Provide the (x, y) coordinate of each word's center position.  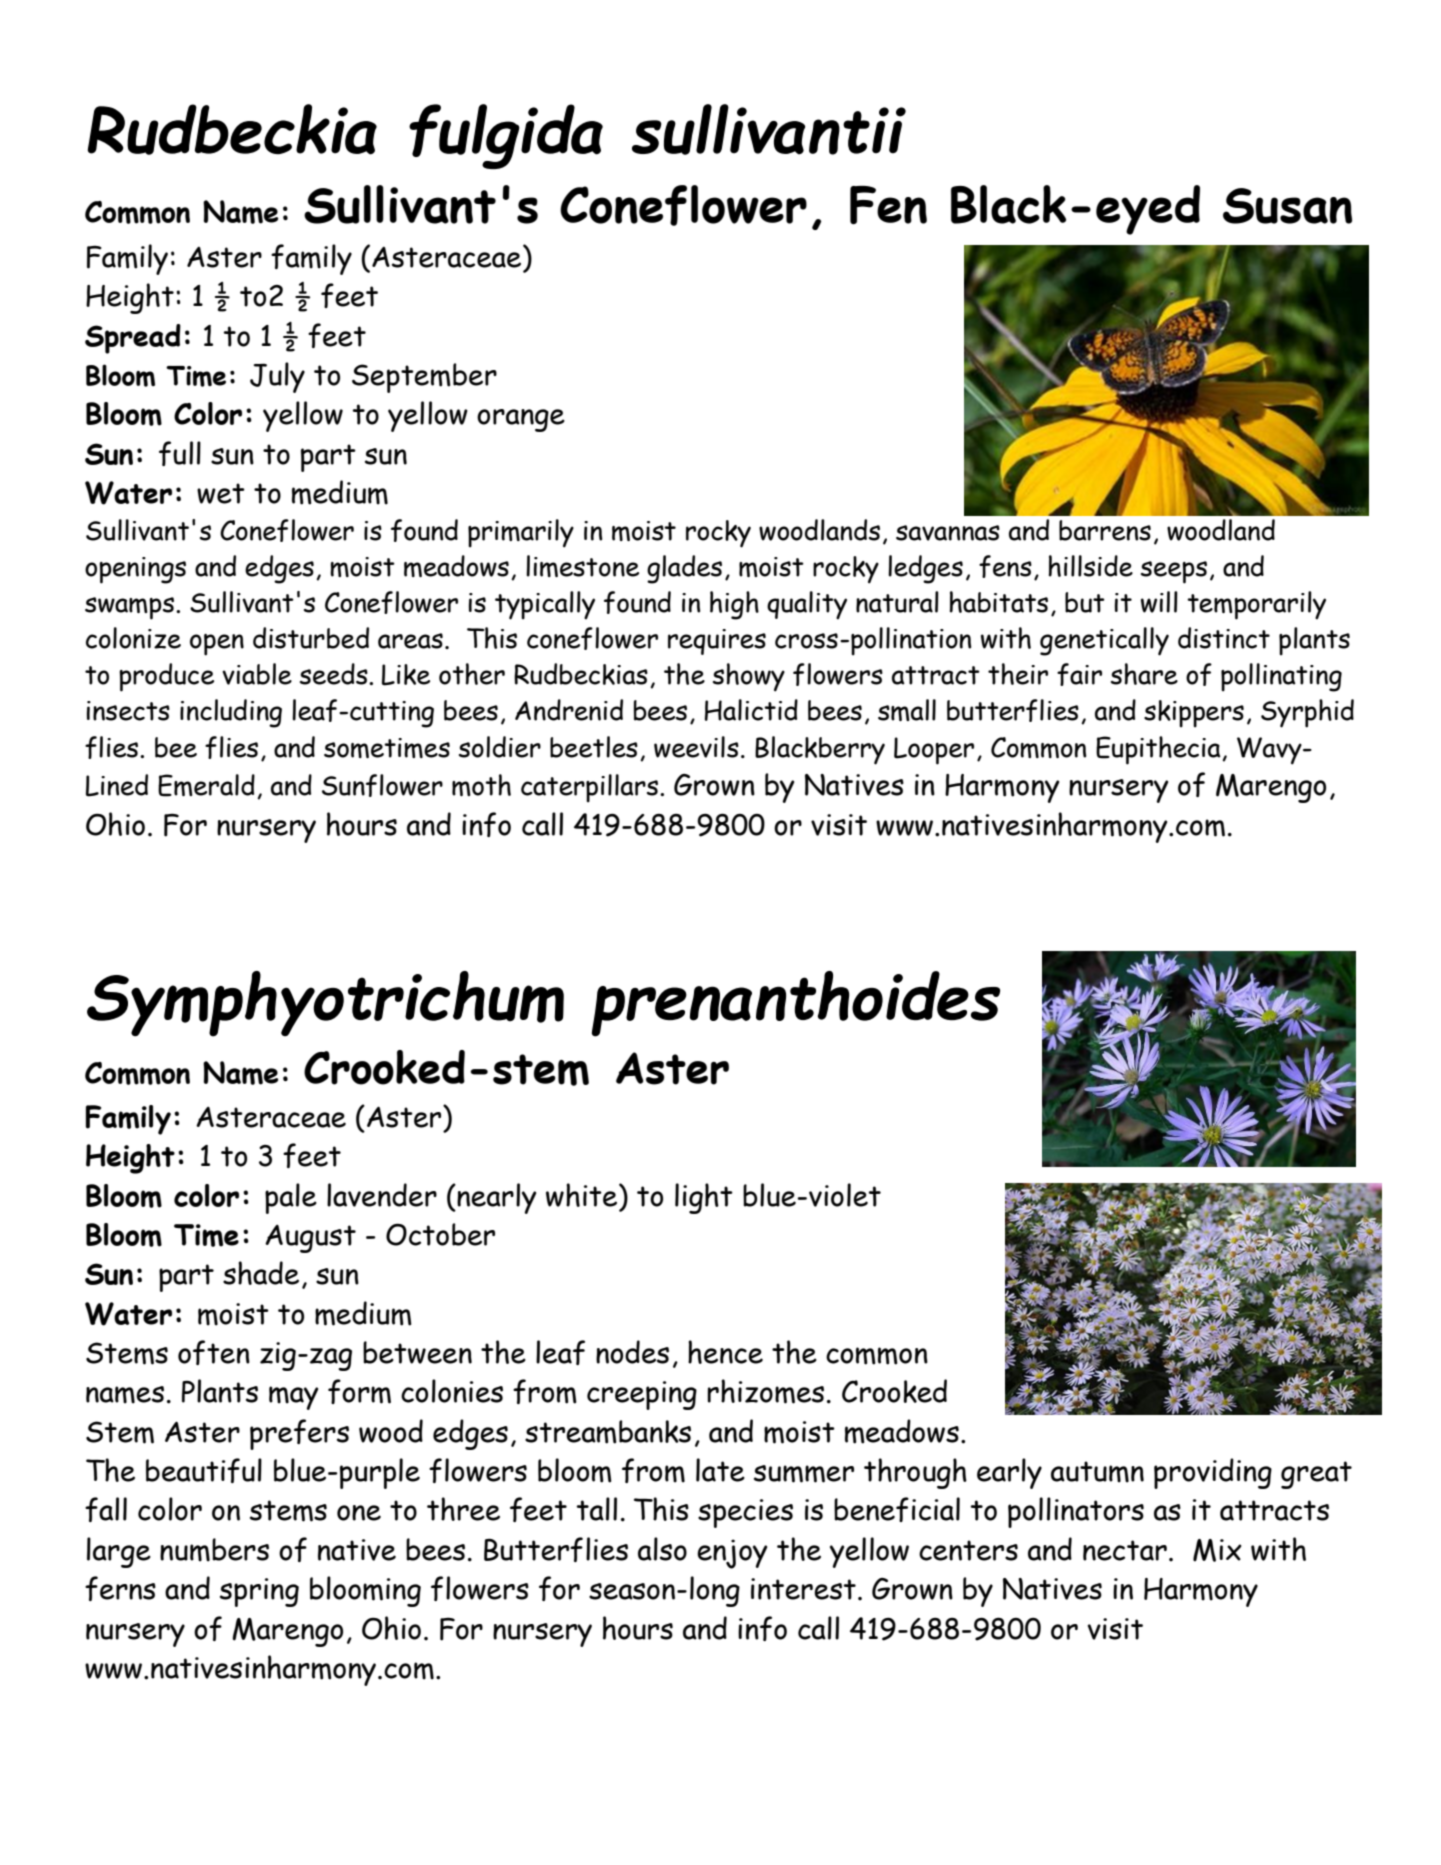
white (583, 1195)
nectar (1125, 1550)
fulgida (506, 136)
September (424, 378)
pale (291, 1198)
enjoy (732, 1554)
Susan (1287, 206)
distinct (1224, 638)
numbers (214, 1550)
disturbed (311, 638)
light (704, 1198)
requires (717, 642)
